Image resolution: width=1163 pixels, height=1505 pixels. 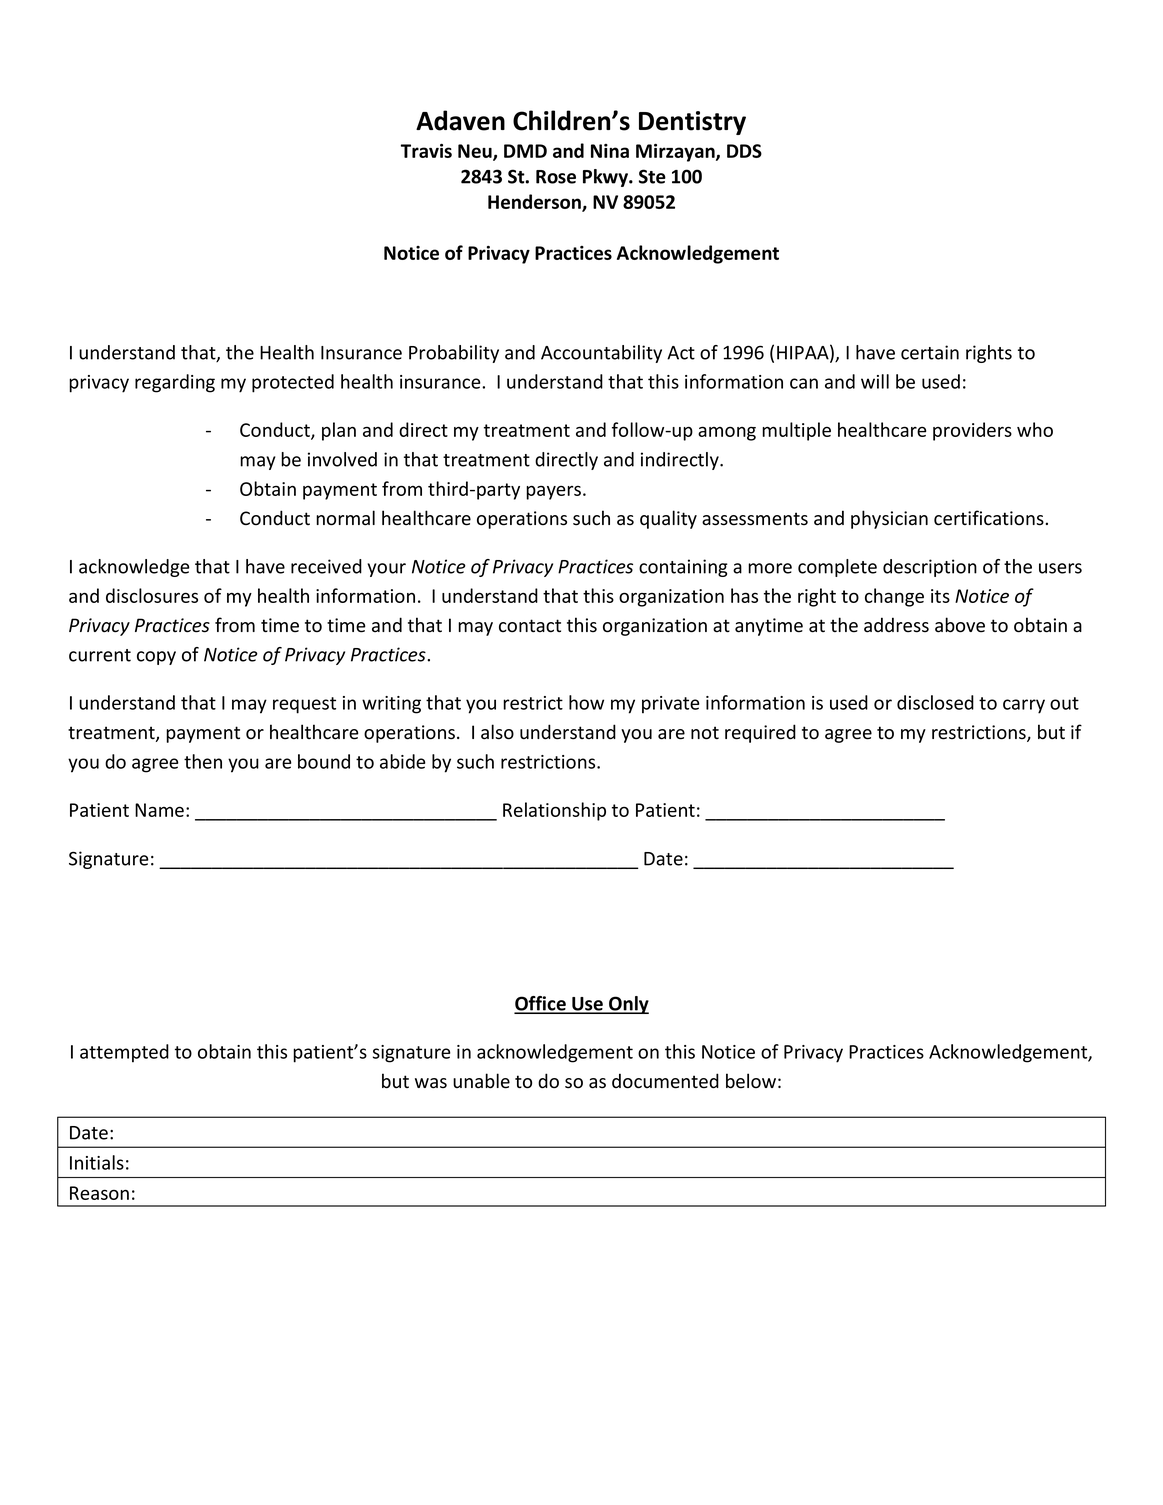 I want to click on copy, so click(x=156, y=658).
